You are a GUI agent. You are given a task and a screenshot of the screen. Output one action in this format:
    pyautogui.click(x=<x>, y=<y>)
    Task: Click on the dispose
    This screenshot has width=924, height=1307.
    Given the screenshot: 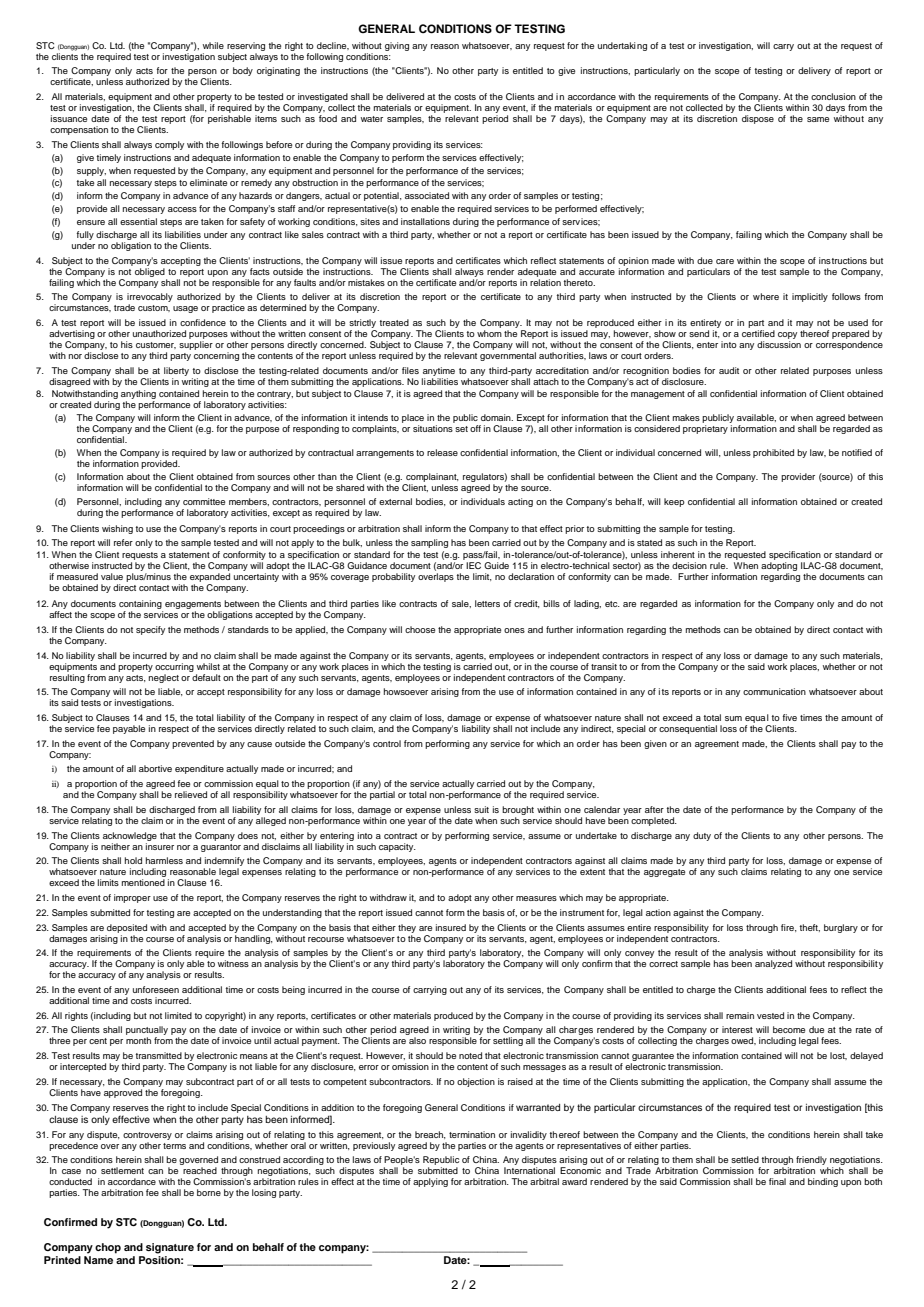 What is the action you would take?
    pyautogui.click(x=758, y=119)
